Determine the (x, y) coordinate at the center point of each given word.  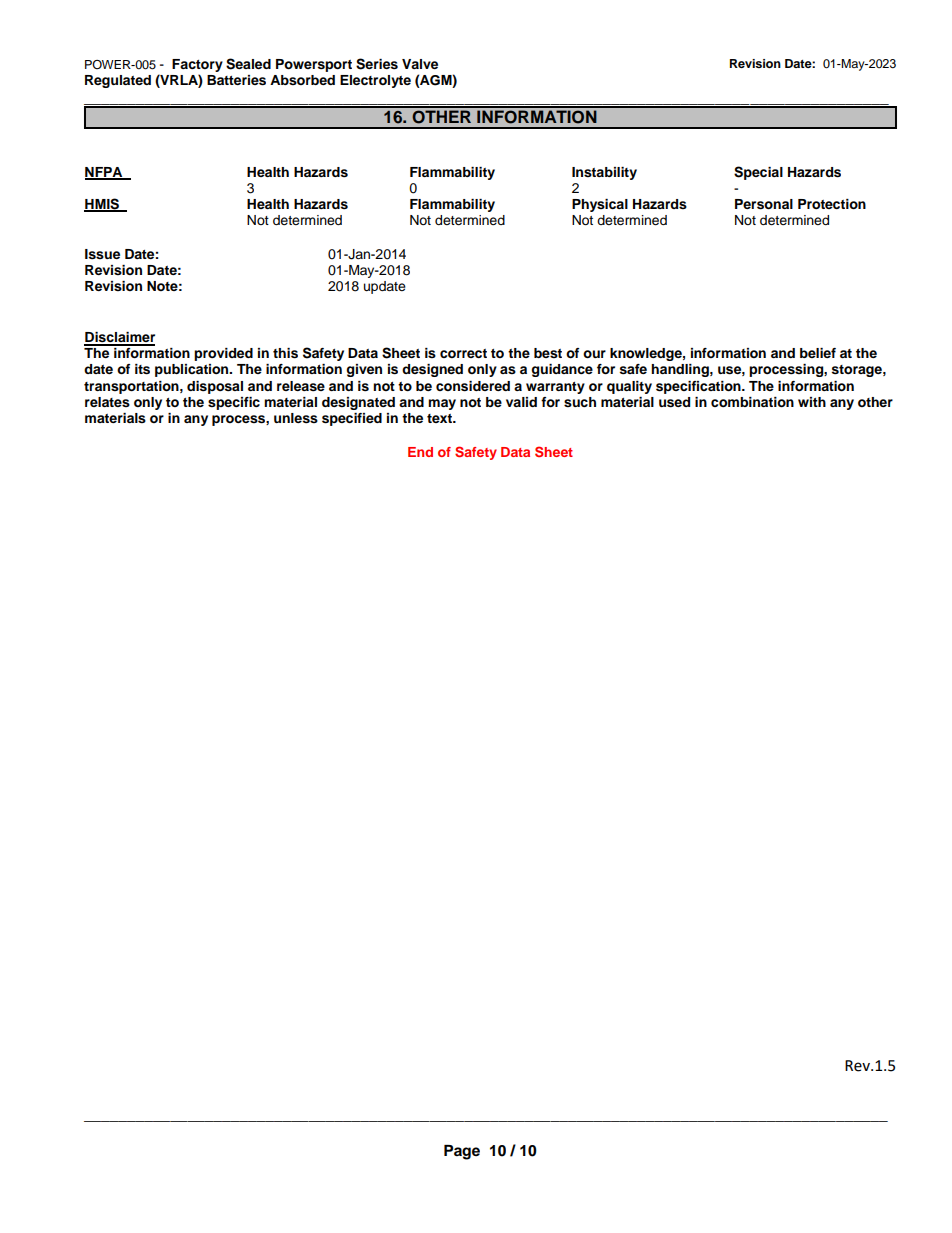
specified (352, 419)
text (441, 418)
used (674, 402)
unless (296, 418)
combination (752, 402)
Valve (420, 64)
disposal (215, 387)
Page (462, 1152)
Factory (197, 67)
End (420, 452)
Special (758, 173)
